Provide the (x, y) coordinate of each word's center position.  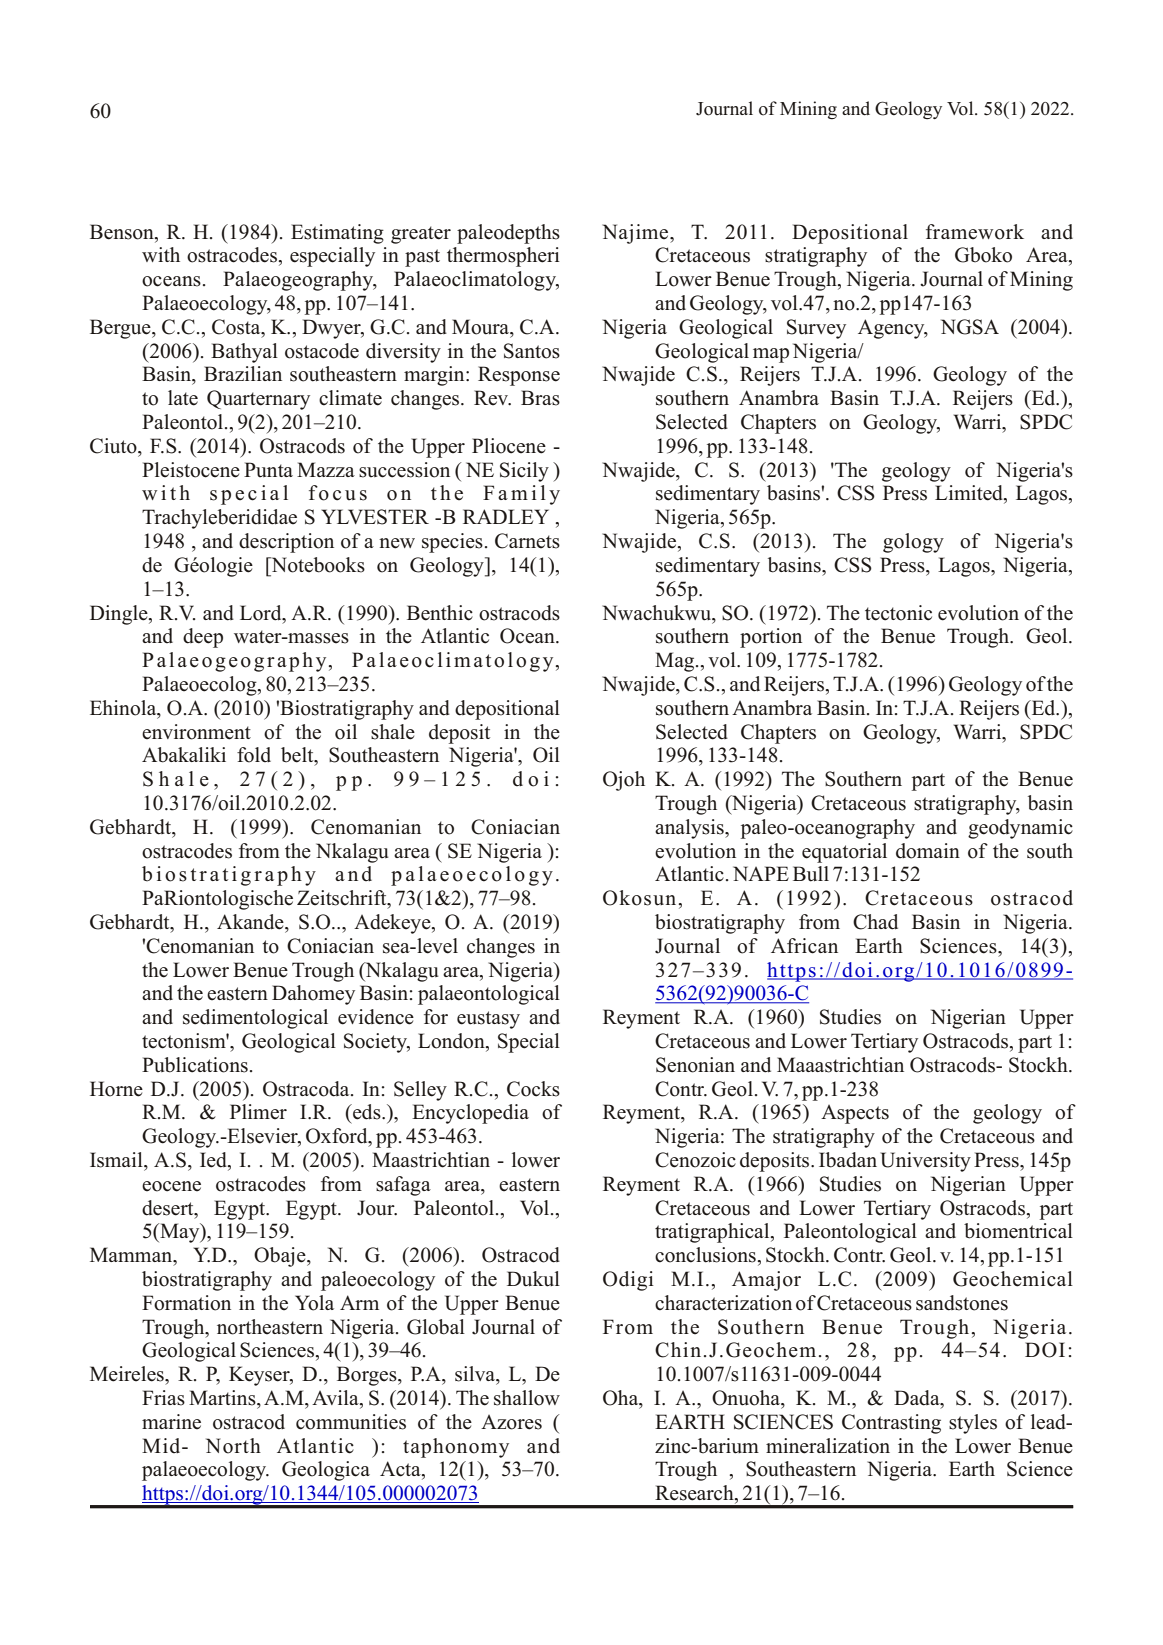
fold (254, 755)
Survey (816, 329)
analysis (690, 829)
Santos (532, 351)
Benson (123, 232)
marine (171, 1422)
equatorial (844, 853)
